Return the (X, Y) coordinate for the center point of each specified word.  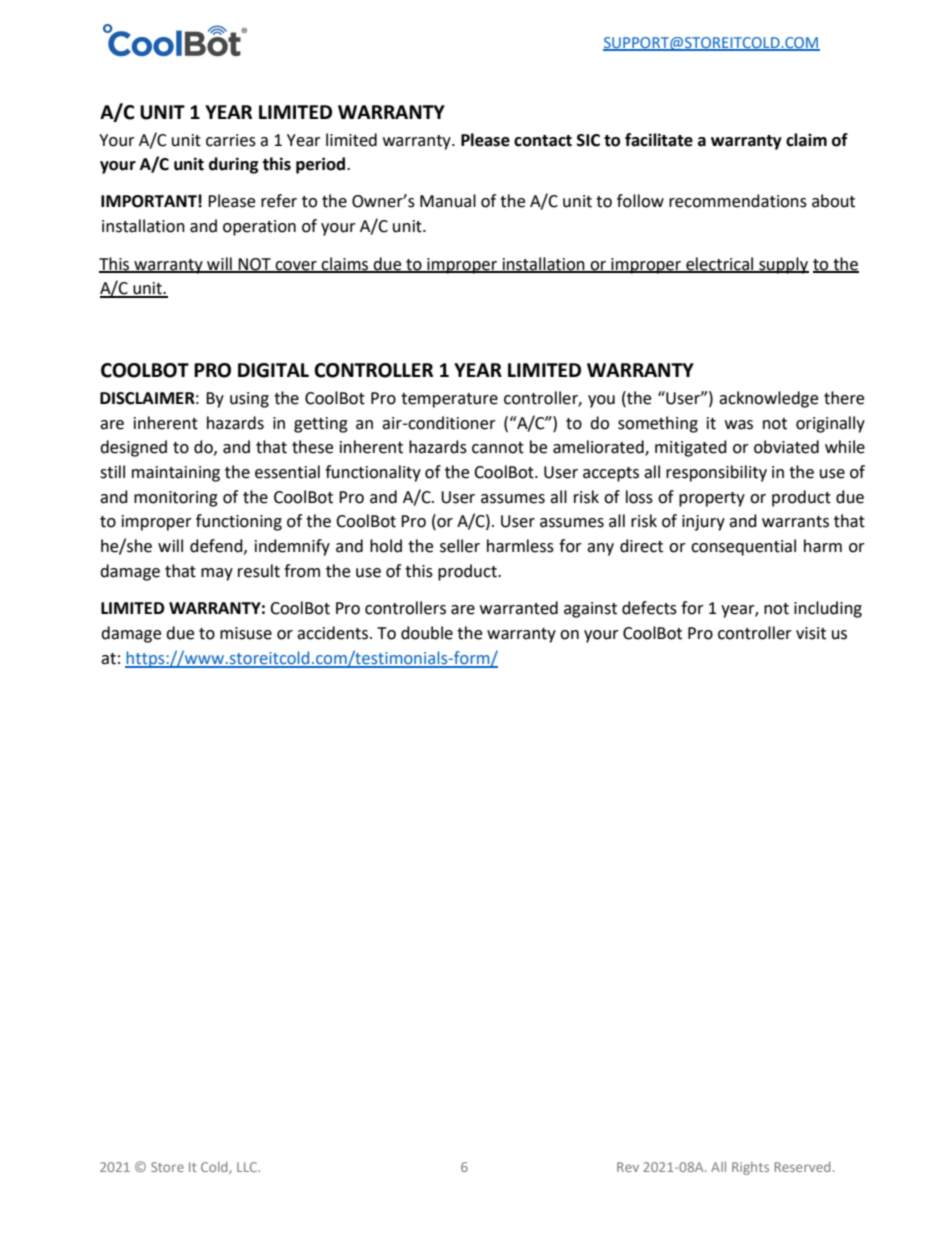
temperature (449, 400)
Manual (448, 201)
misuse (246, 633)
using (249, 400)
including (828, 609)
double (427, 633)
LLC (248, 1167)
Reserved (802, 1167)
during (234, 165)
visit (811, 633)
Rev (628, 1167)
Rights (750, 1168)
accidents (332, 633)
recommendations (738, 201)
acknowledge (768, 399)
